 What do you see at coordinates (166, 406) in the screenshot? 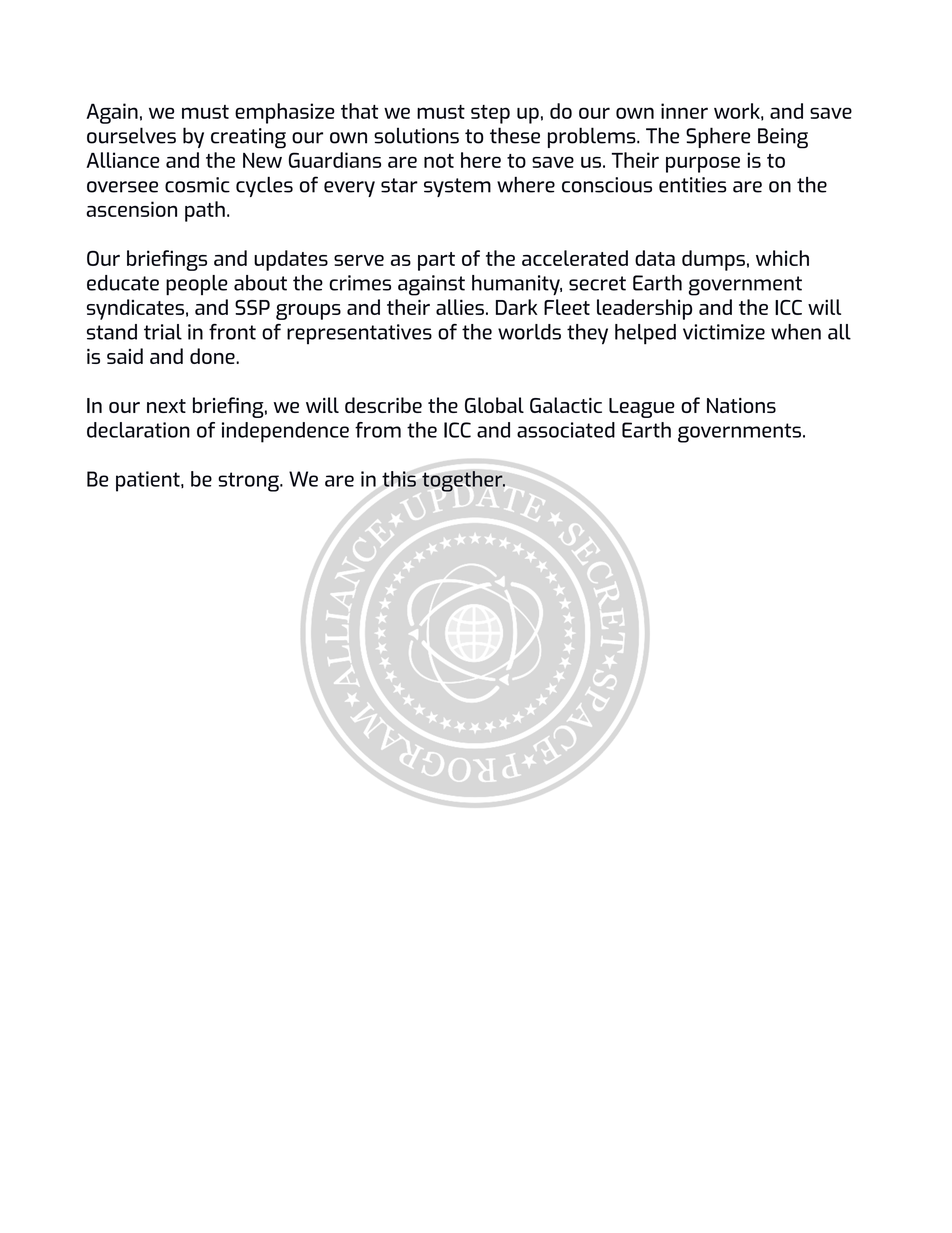
I see `next` at bounding box center [166, 406].
